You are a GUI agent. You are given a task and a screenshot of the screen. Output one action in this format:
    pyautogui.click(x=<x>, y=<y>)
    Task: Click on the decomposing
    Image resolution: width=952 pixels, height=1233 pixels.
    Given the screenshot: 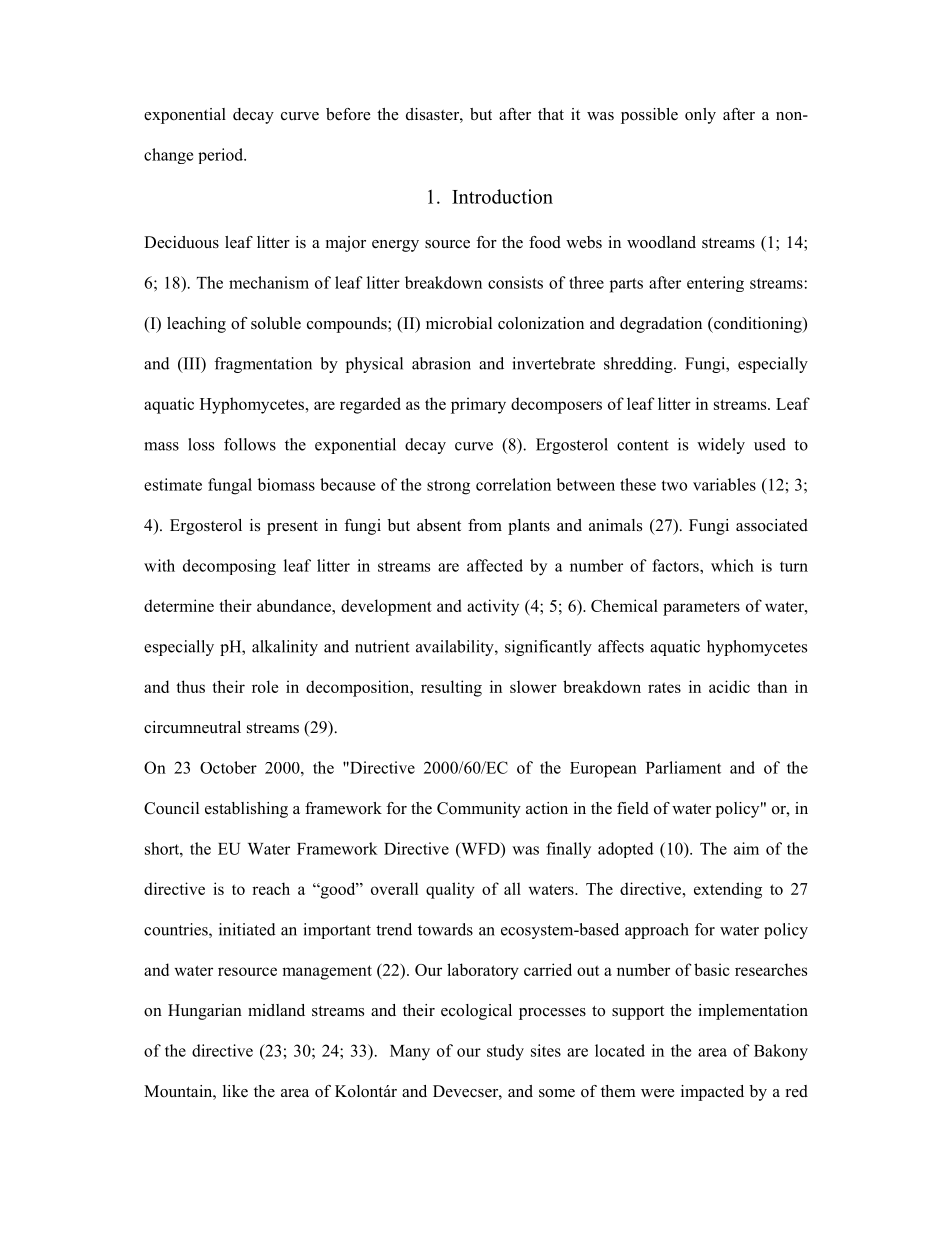 What is the action you would take?
    pyautogui.click(x=229, y=567)
